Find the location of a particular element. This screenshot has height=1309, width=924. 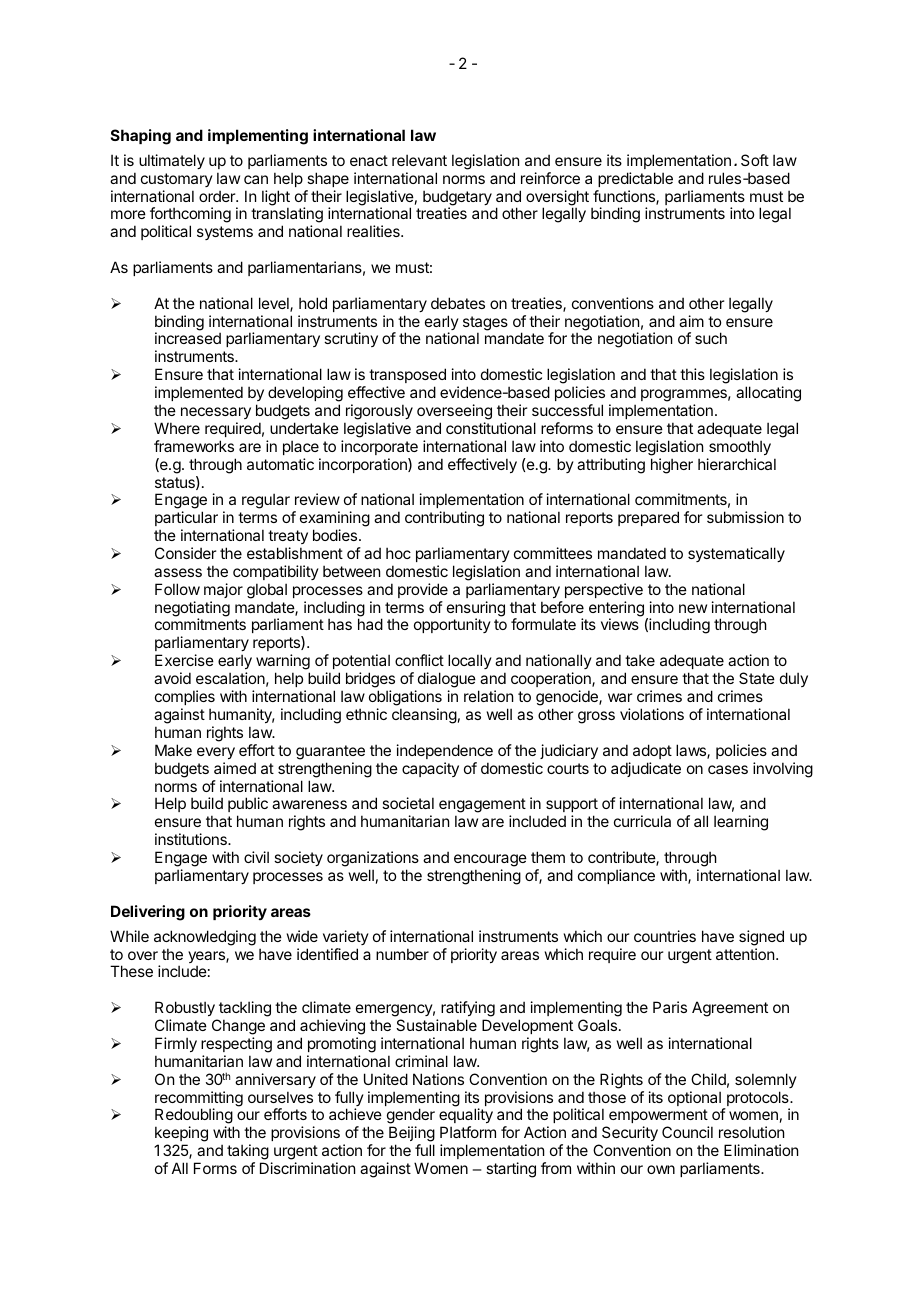

societal is located at coordinates (408, 803).
